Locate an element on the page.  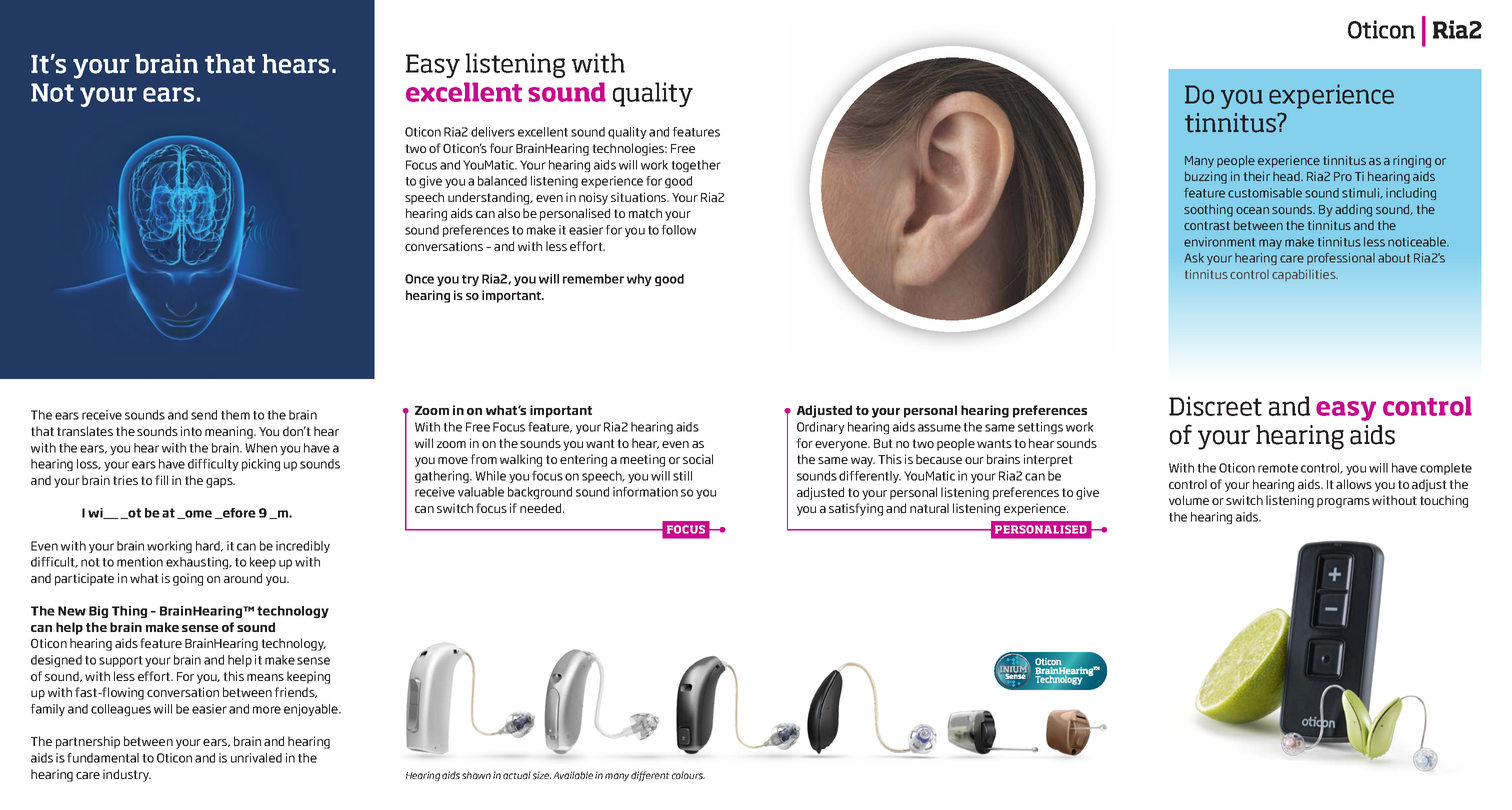
programs is located at coordinates (1343, 503).
